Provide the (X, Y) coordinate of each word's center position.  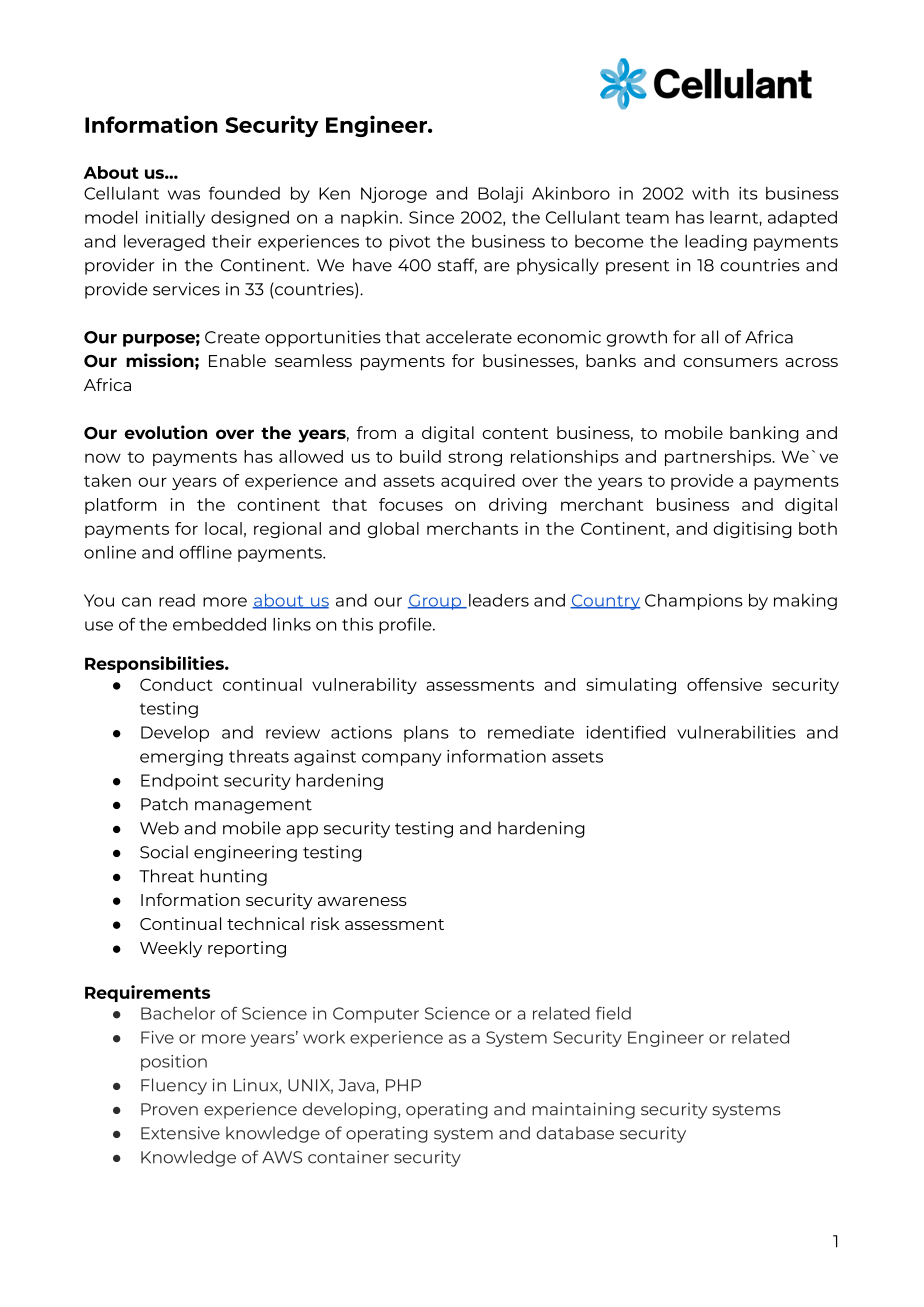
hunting (233, 877)
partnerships (719, 458)
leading (716, 243)
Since (431, 217)
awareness (362, 901)
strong (475, 459)
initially (175, 219)
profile (406, 625)
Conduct (176, 684)
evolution (166, 432)
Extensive (180, 1133)
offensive (724, 684)
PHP (403, 1085)
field (613, 1013)
